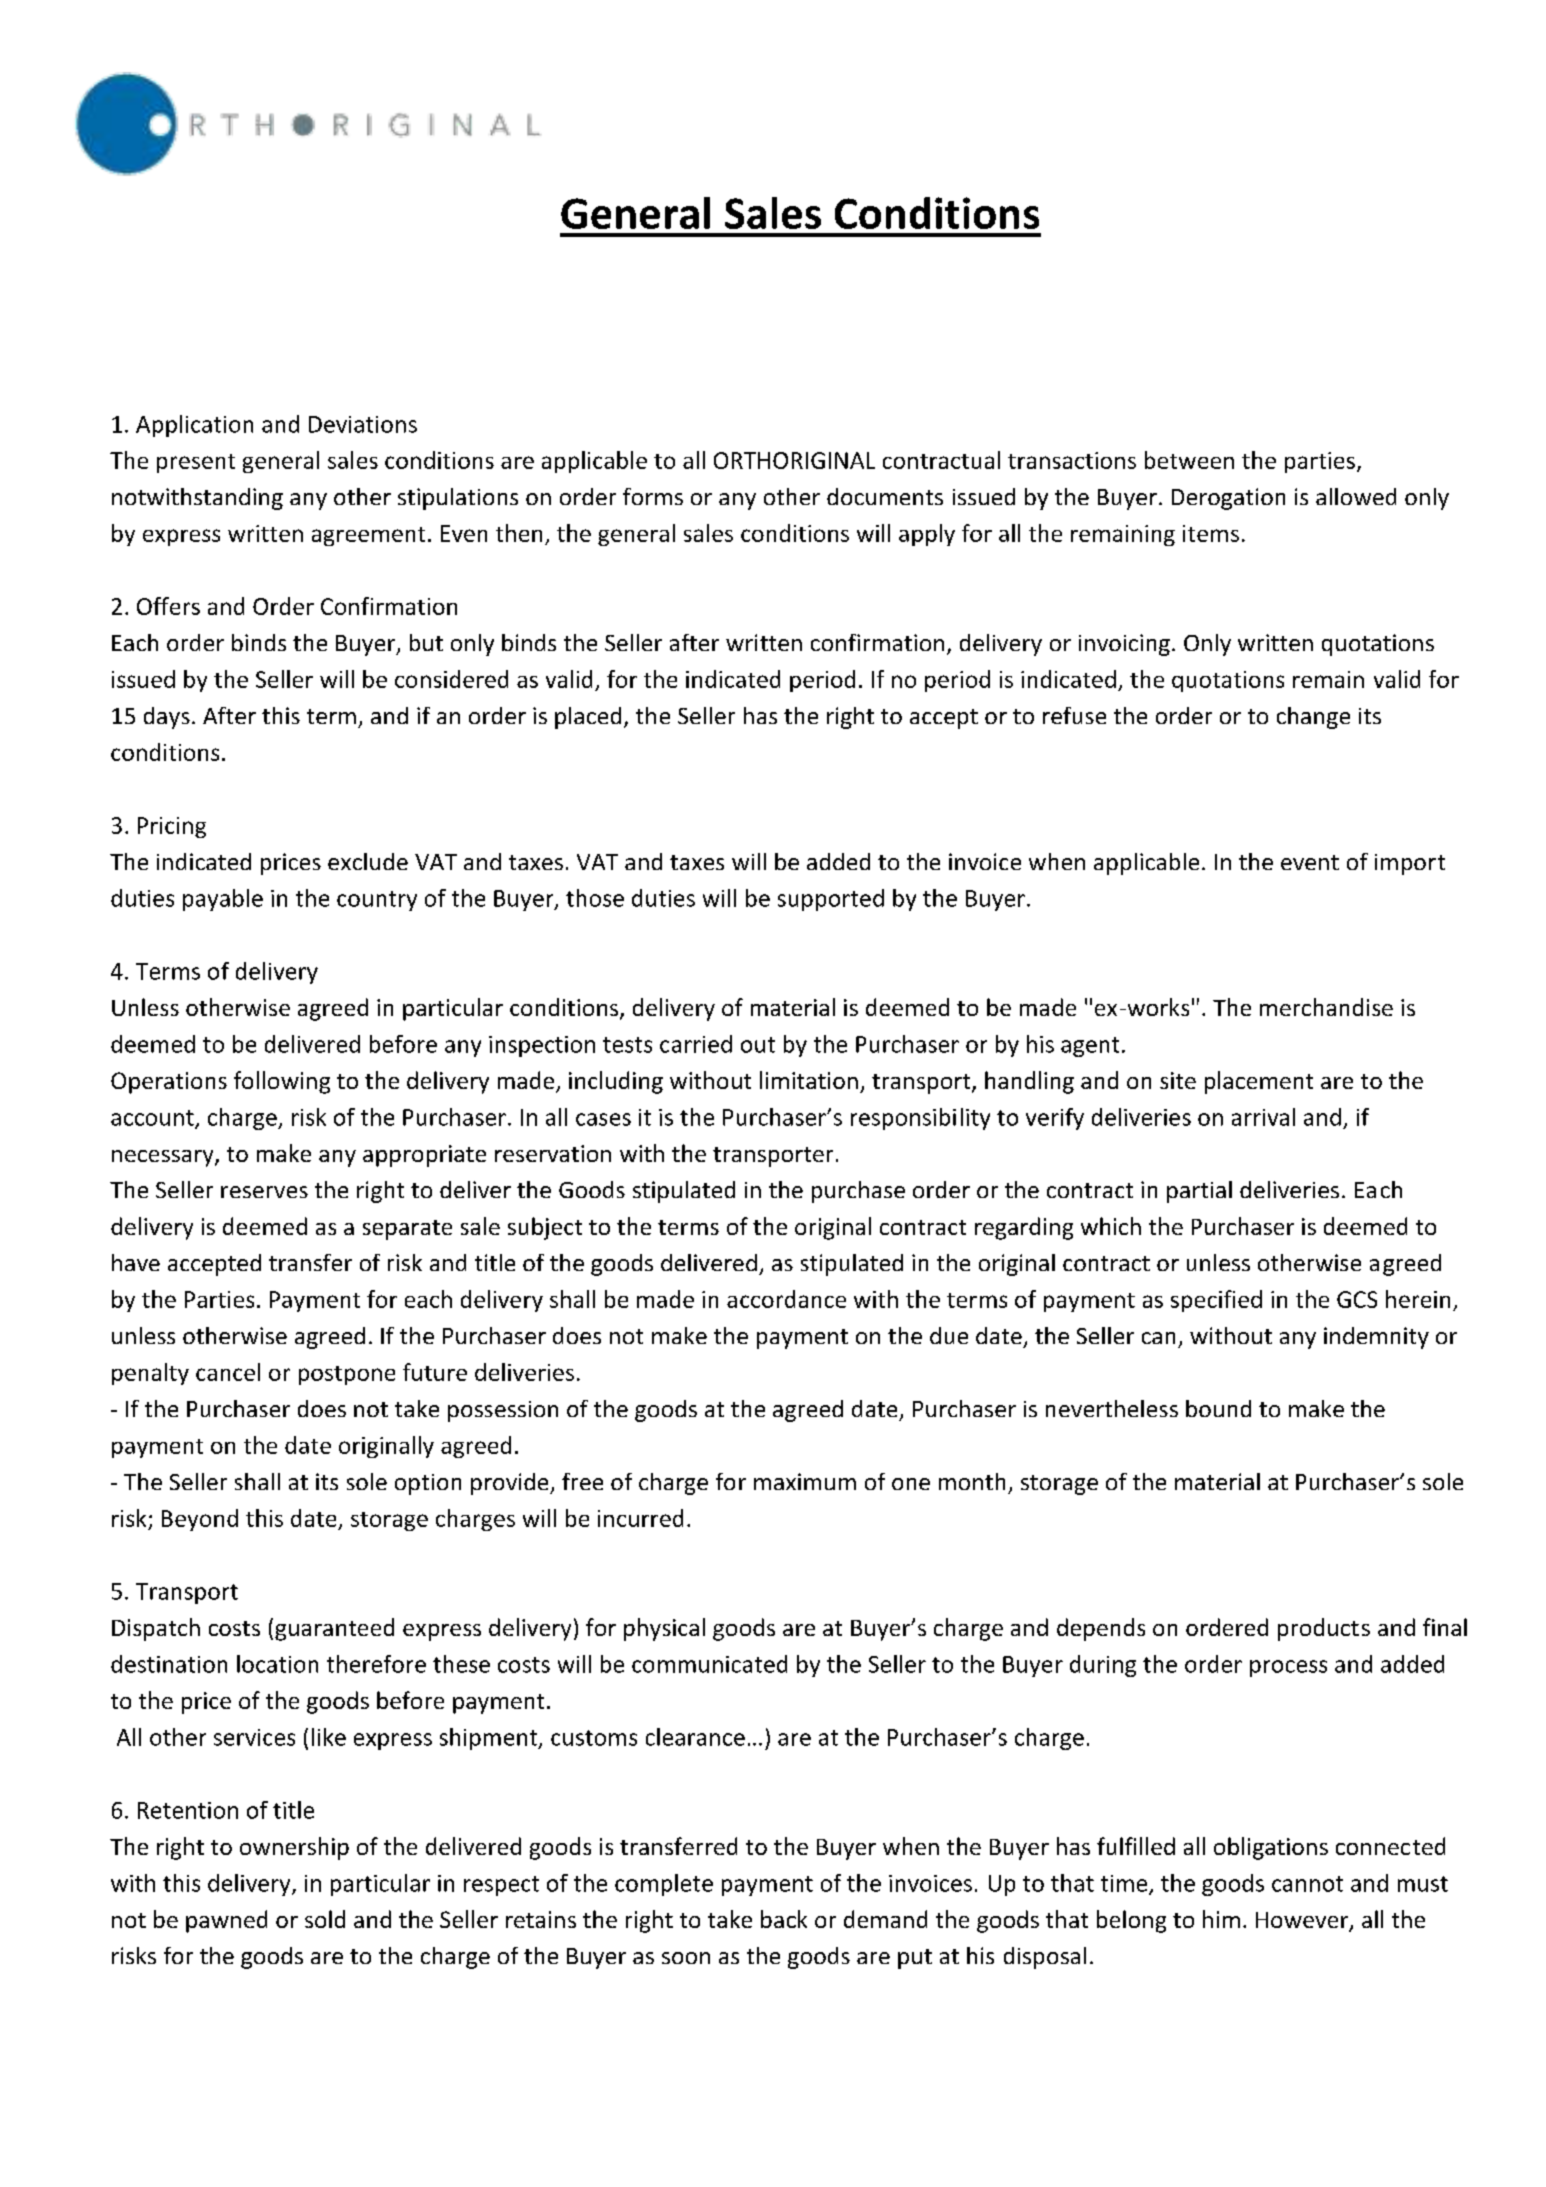 This screenshot has height=2187, width=1546. Describe the element at coordinates (1356, 496) in the screenshot. I see `allowed` at that location.
